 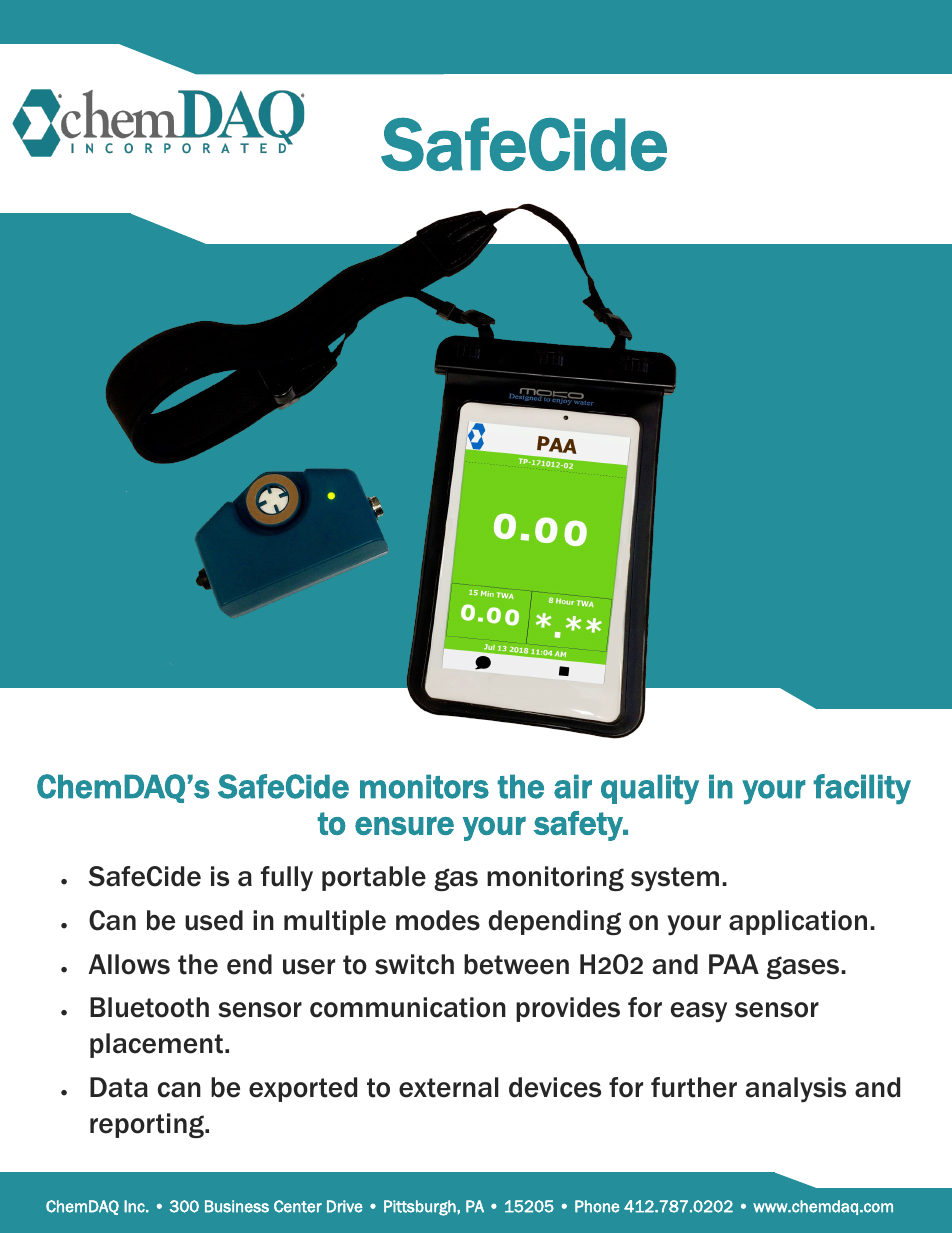 What do you see at coordinates (798, 922) in the screenshot?
I see `application` at bounding box center [798, 922].
